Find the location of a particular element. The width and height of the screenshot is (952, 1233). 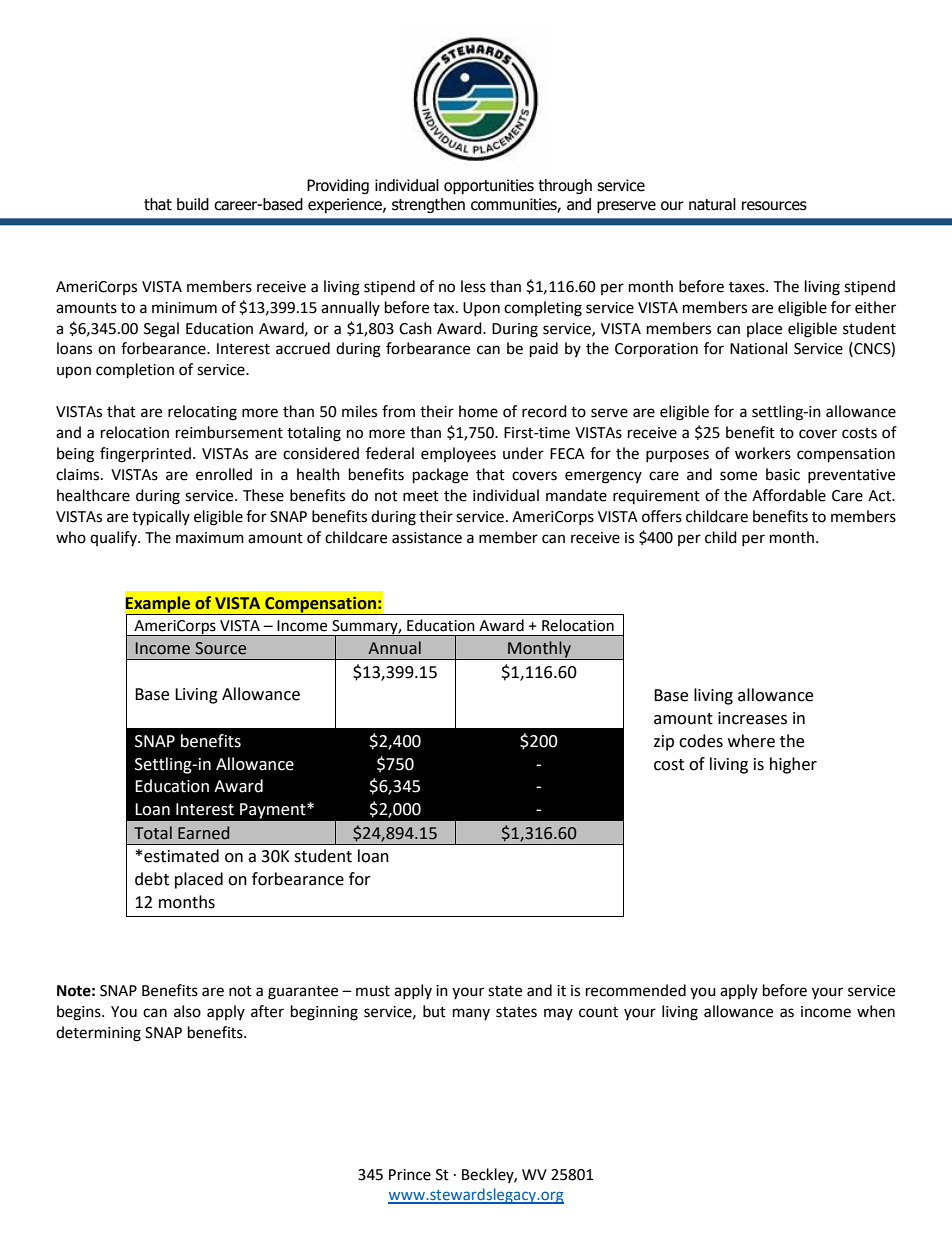

maximum is located at coordinates (210, 538).
